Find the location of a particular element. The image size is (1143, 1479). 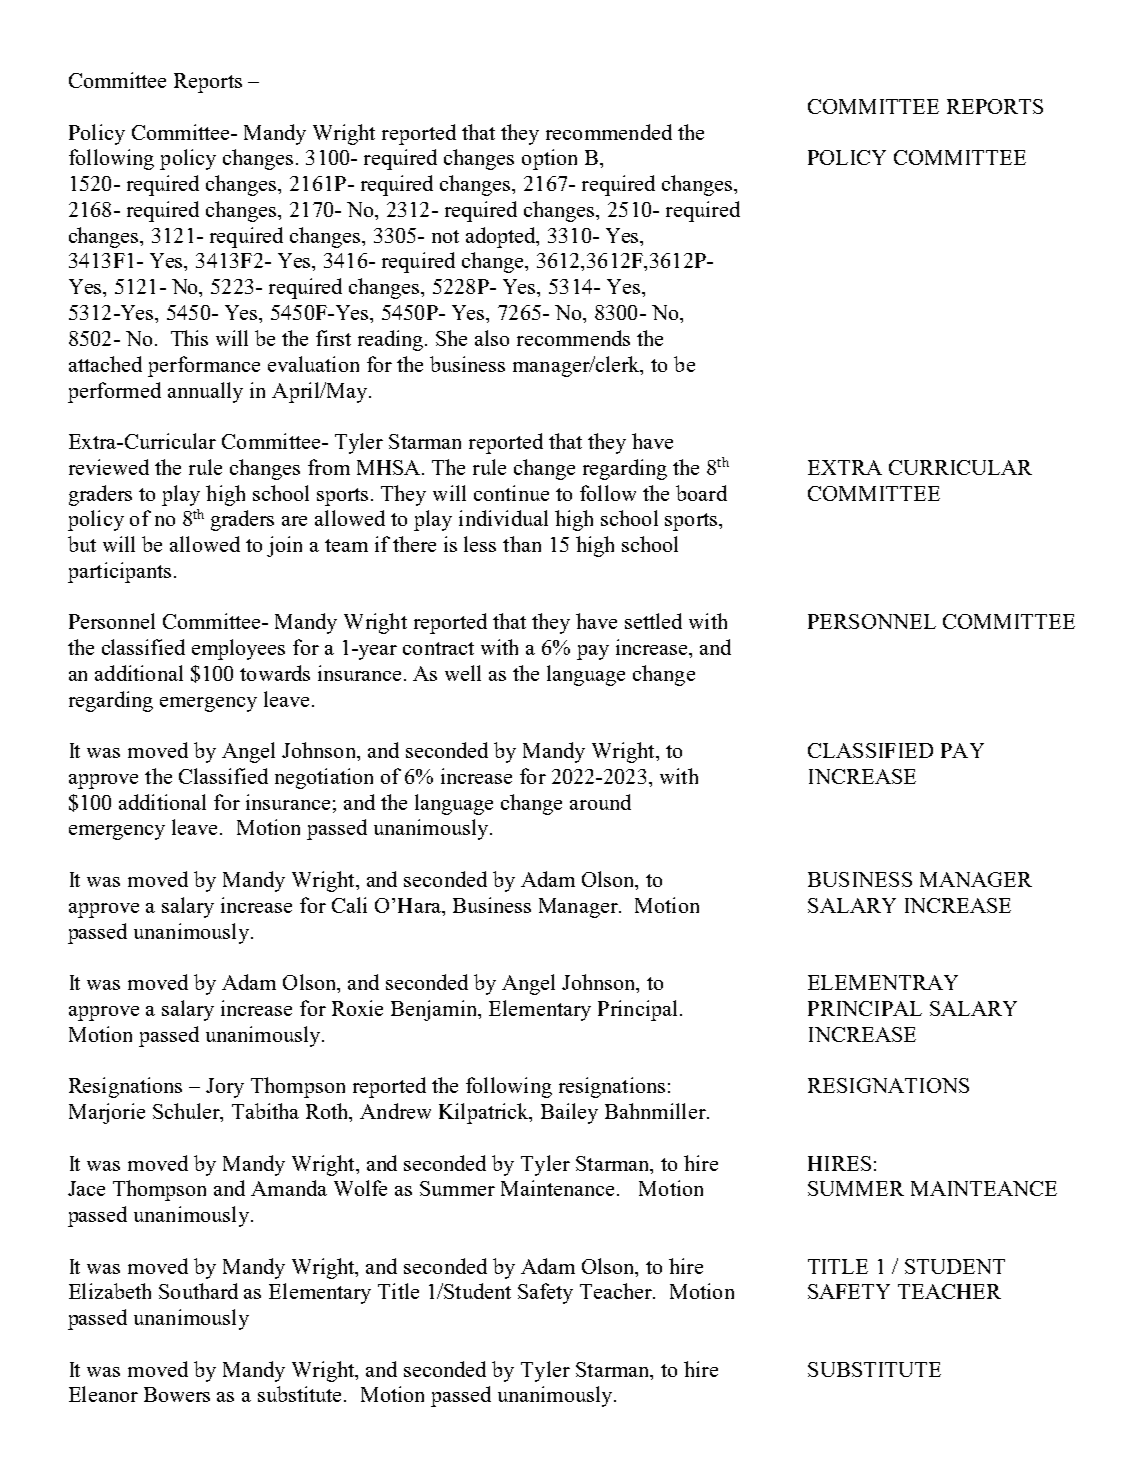

adopted is located at coordinates (502, 237).
